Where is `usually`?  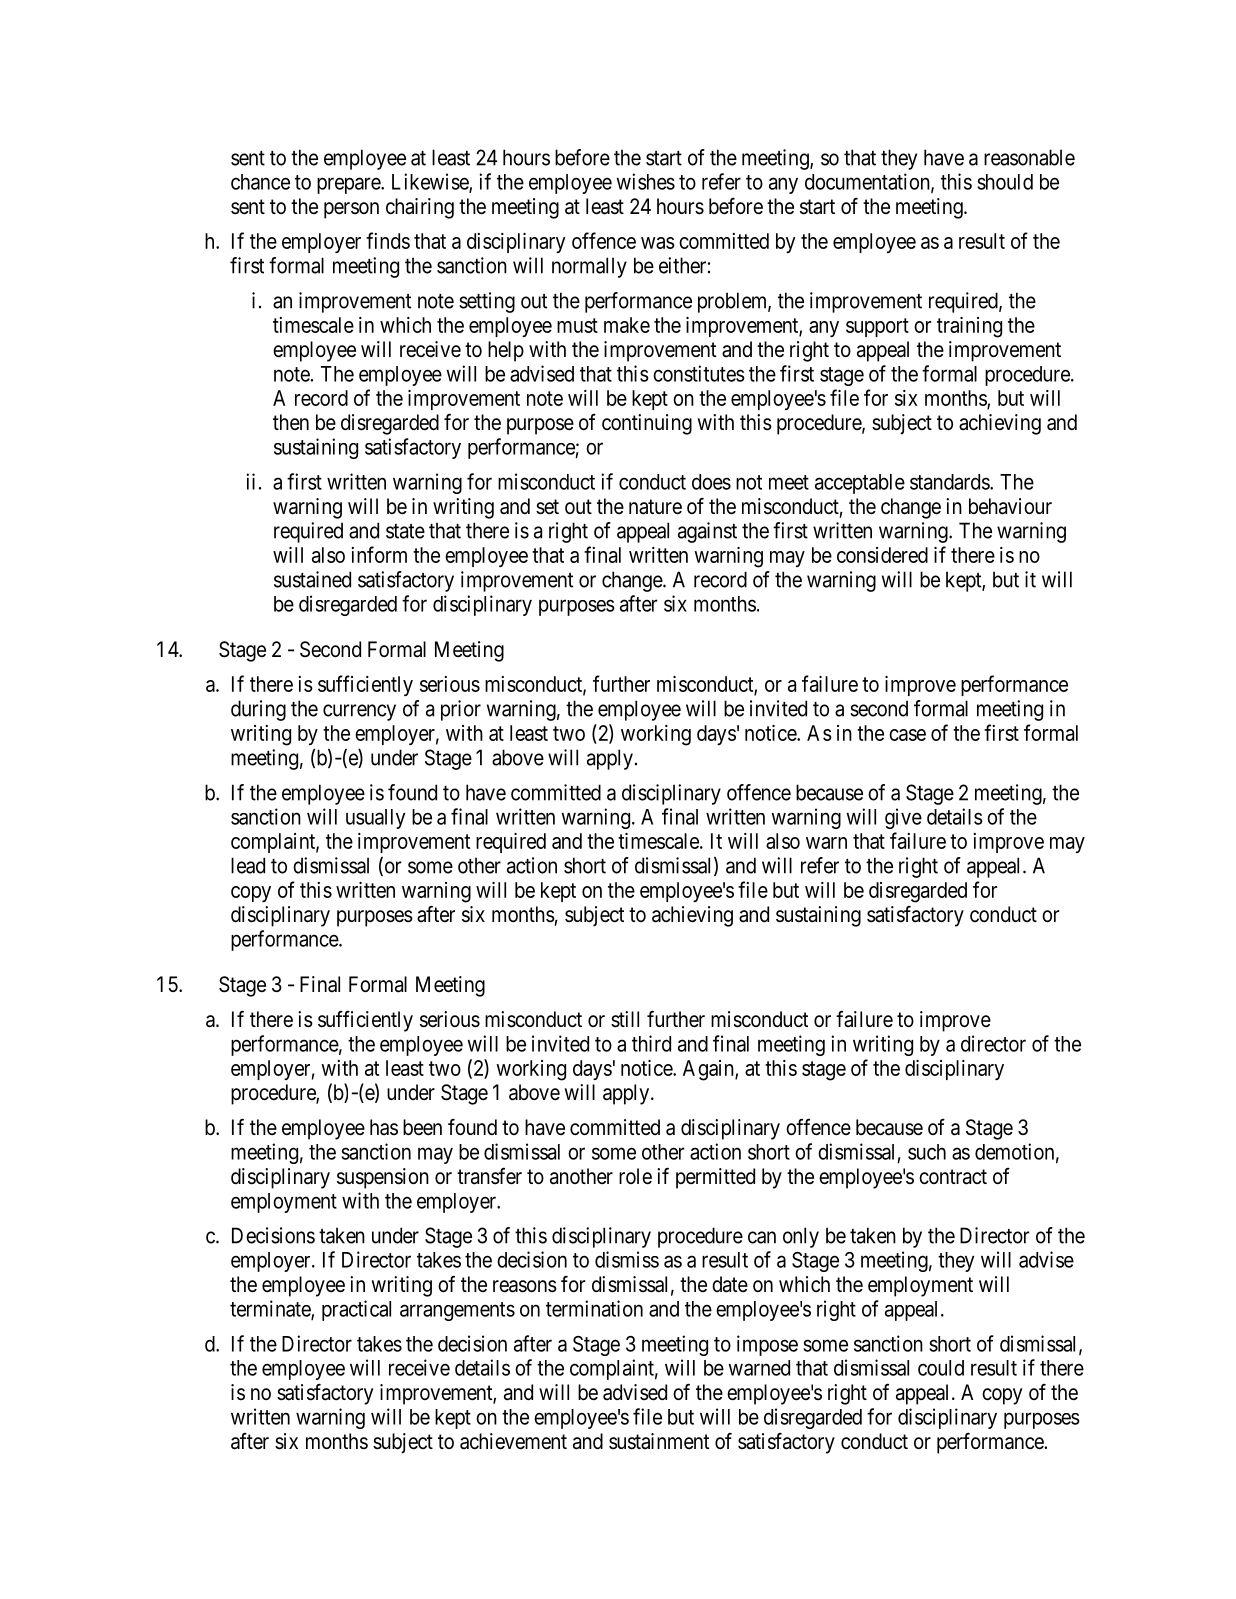 usually is located at coordinates (375, 819).
